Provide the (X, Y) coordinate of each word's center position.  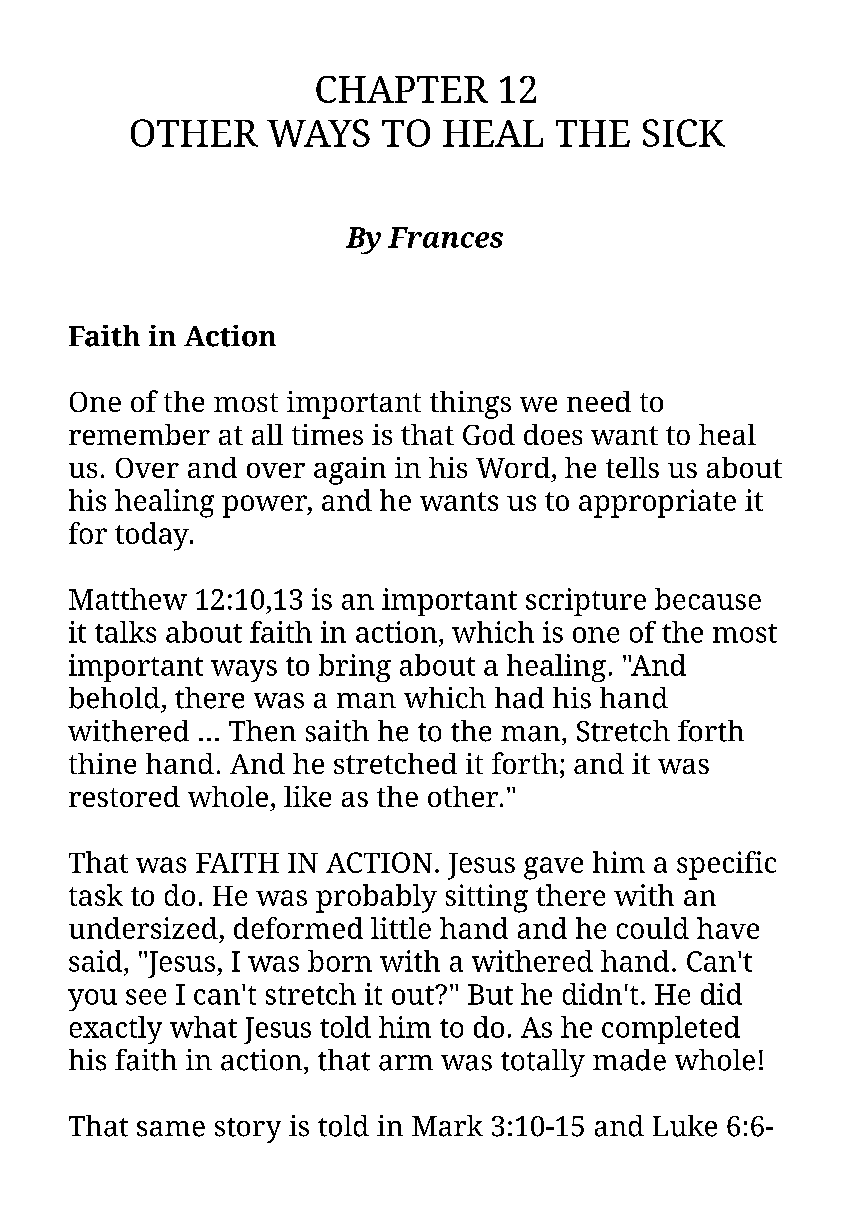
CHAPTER (402, 89)
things (470, 405)
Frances (445, 237)
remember (139, 434)
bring (355, 668)
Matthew (128, 599)
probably (376, 898)
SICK (684, 133)
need (599, 401)
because (708, 599)
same (171, 1129)
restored (124, 796)
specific (726, 865)
